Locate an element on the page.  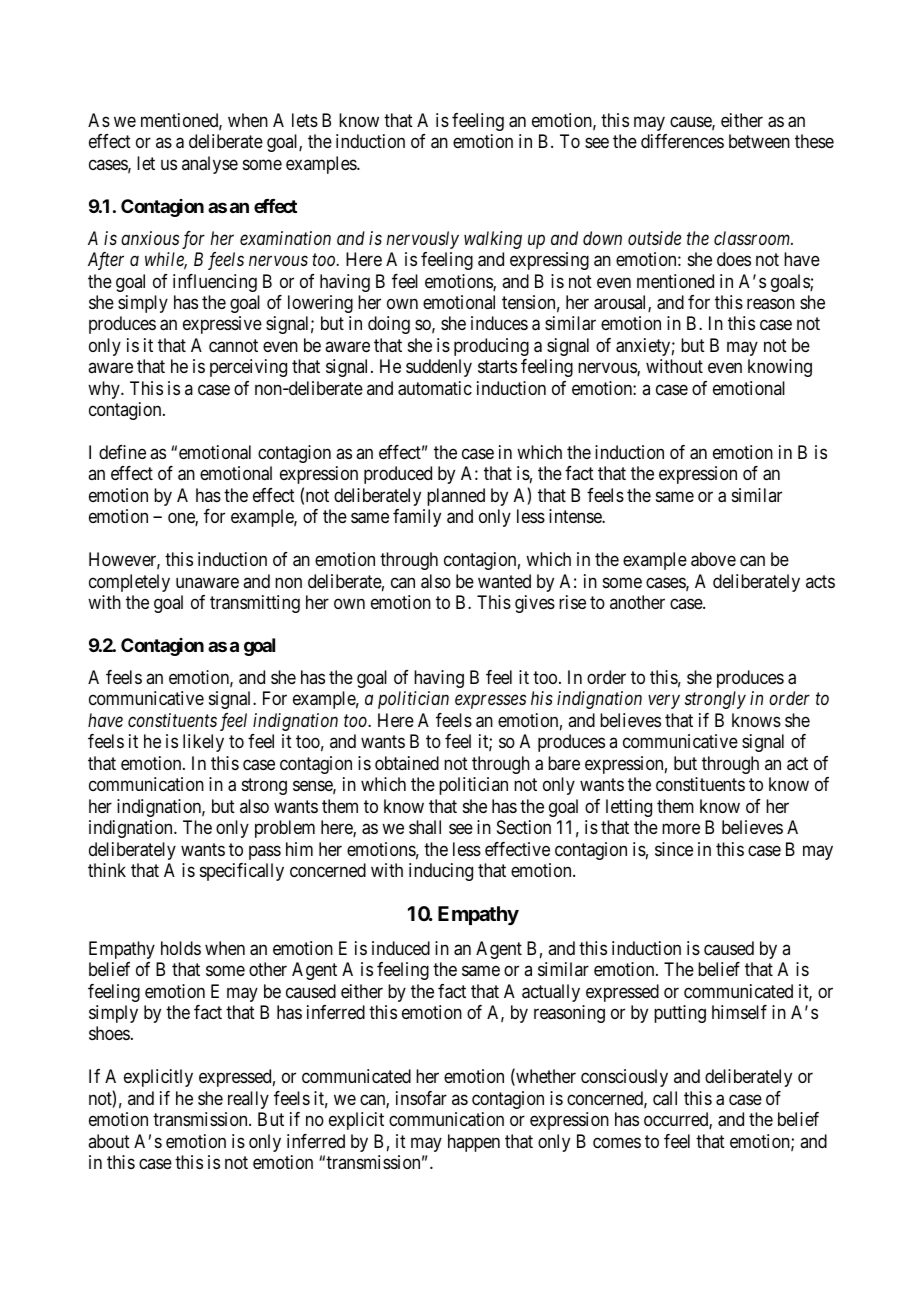
more is located at coordinates (681, 829).
